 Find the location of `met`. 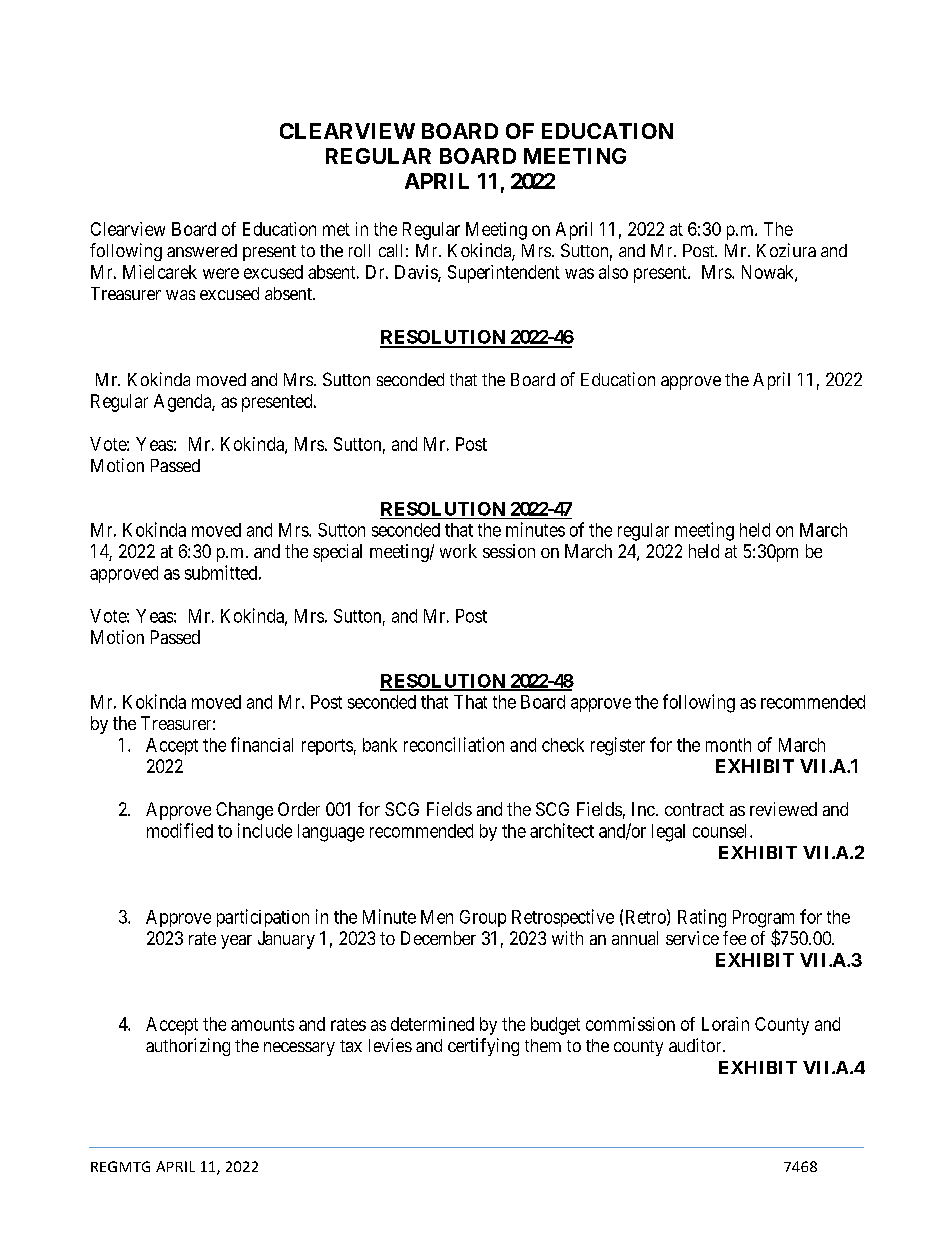

met is located at coordinates (336, 229).
